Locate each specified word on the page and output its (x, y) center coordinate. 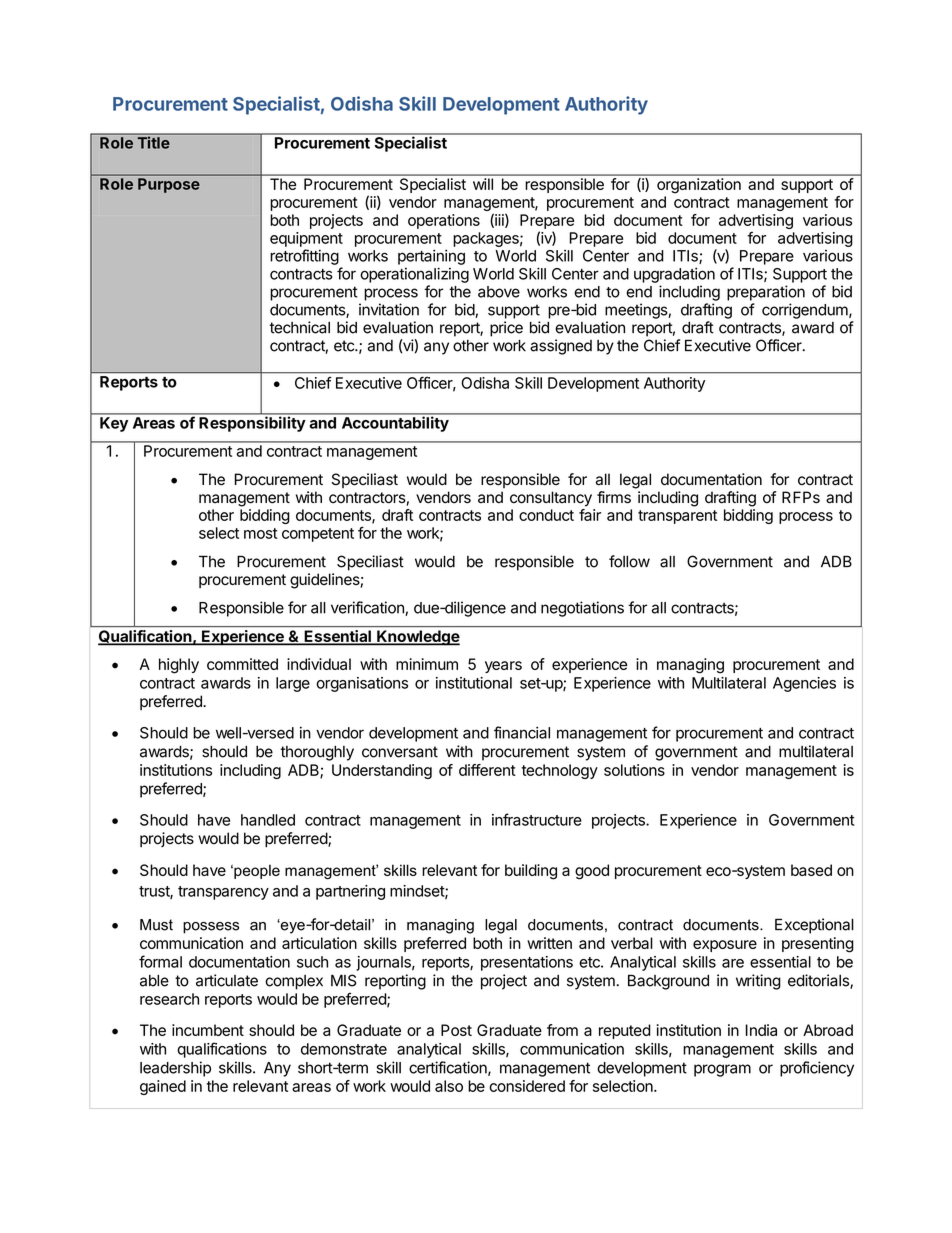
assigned (561, 347)
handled (268, 820)
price (506, 329)
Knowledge (417, 638)
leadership (175, 1069)
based (811, 870)
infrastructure (537, 819)
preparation (766, 293)
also (449, 1086)
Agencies (804, 684)
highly (179, 666)
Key (114, 424)
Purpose (168, 185)
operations (444, 221)
